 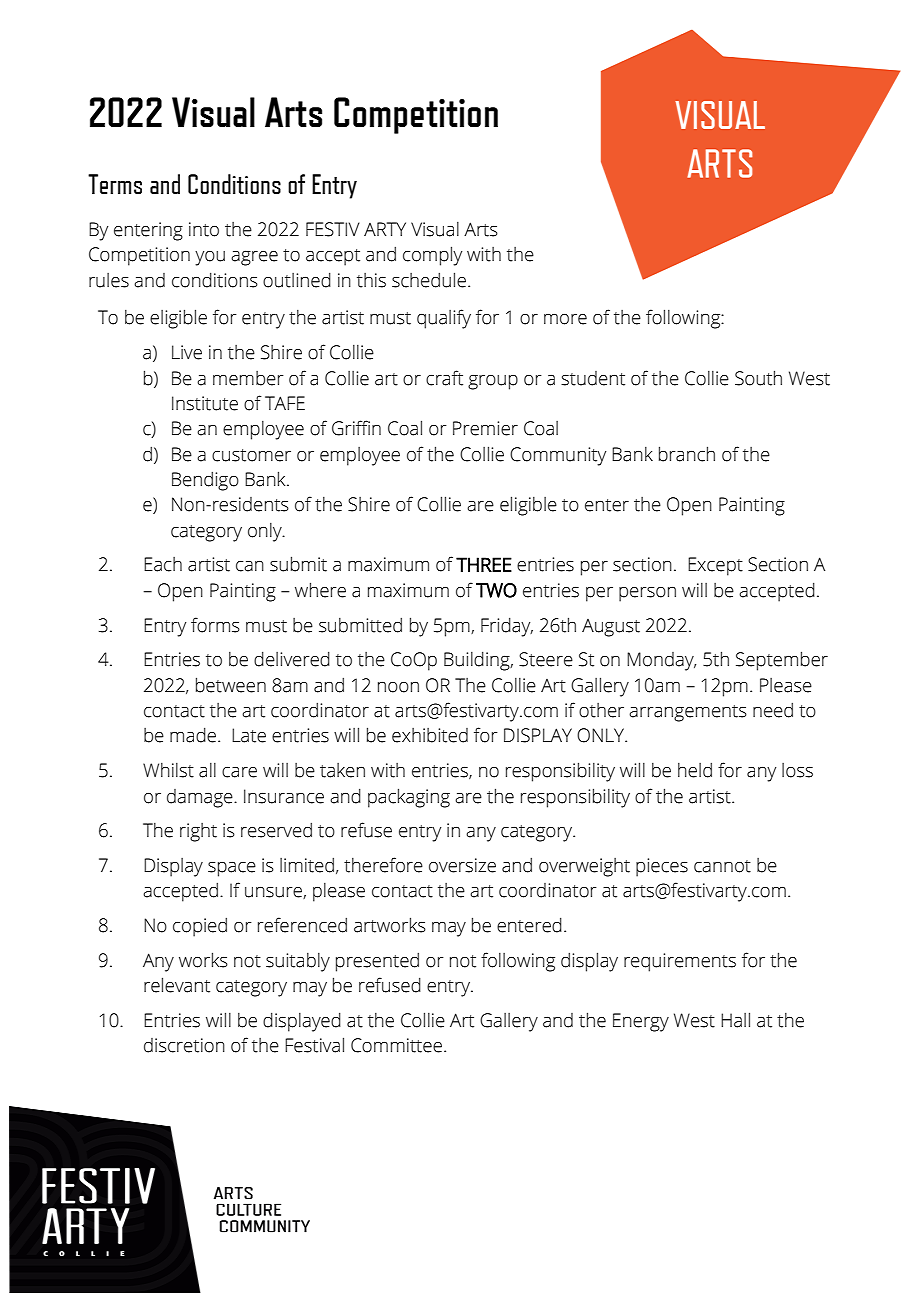 I want to click on packaging, so click(x=409, y=798).
